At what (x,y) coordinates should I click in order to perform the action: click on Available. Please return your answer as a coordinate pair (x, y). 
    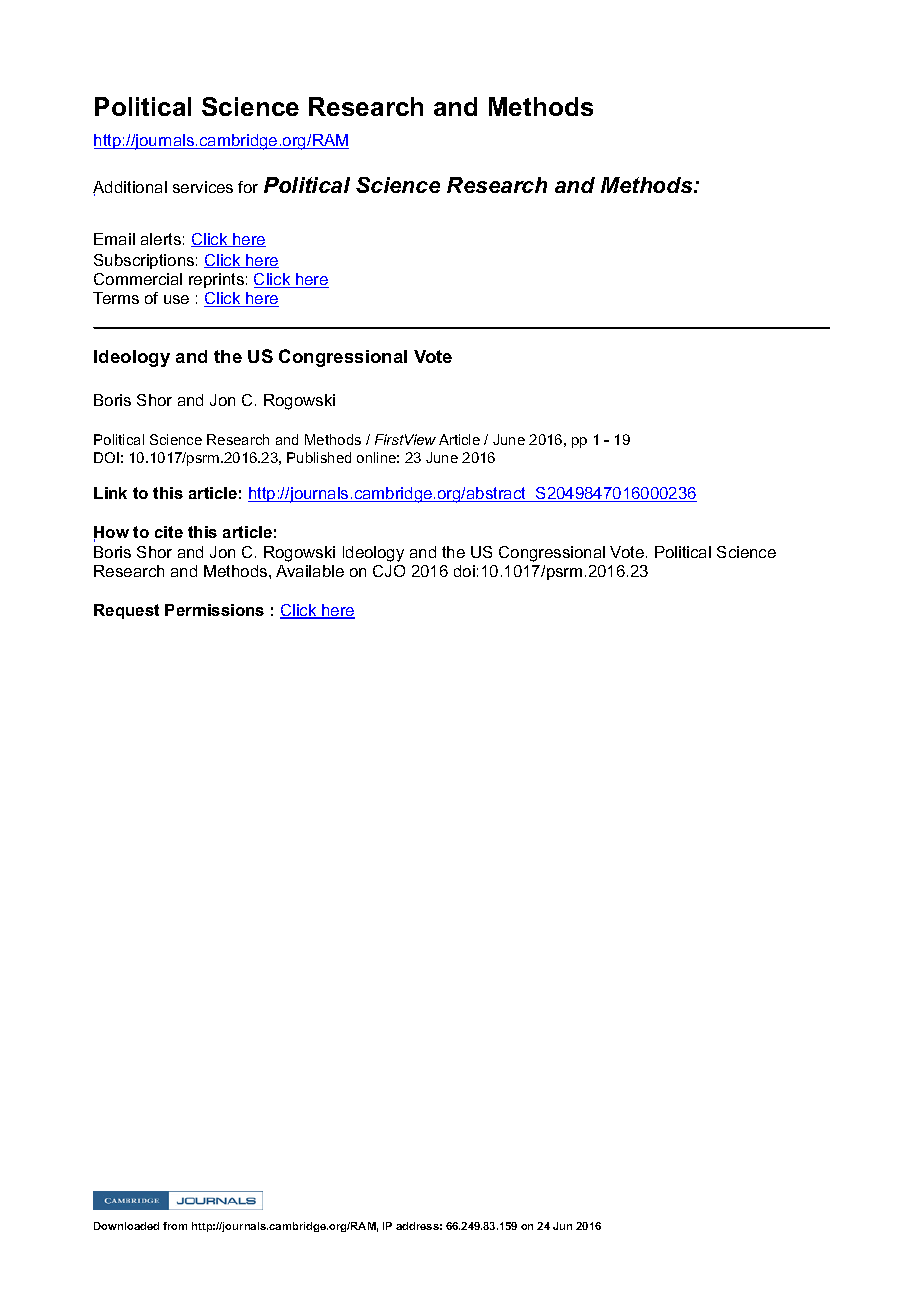
    Looking at the image, I should click on (310, 571).
